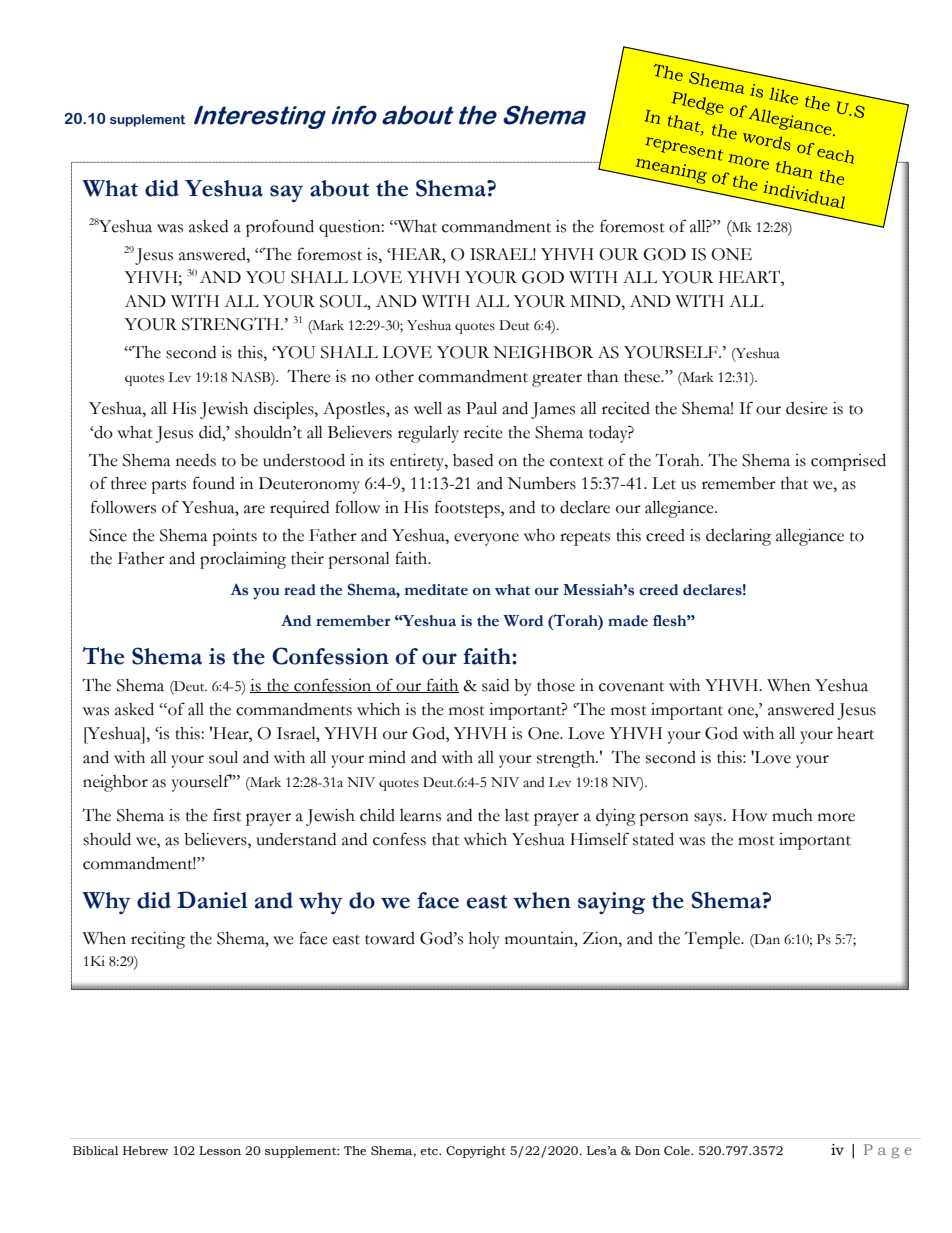  What do you see at coordinates (523, 621) in the screenshot?
I see `Word` at bounding box center [523, 621].
